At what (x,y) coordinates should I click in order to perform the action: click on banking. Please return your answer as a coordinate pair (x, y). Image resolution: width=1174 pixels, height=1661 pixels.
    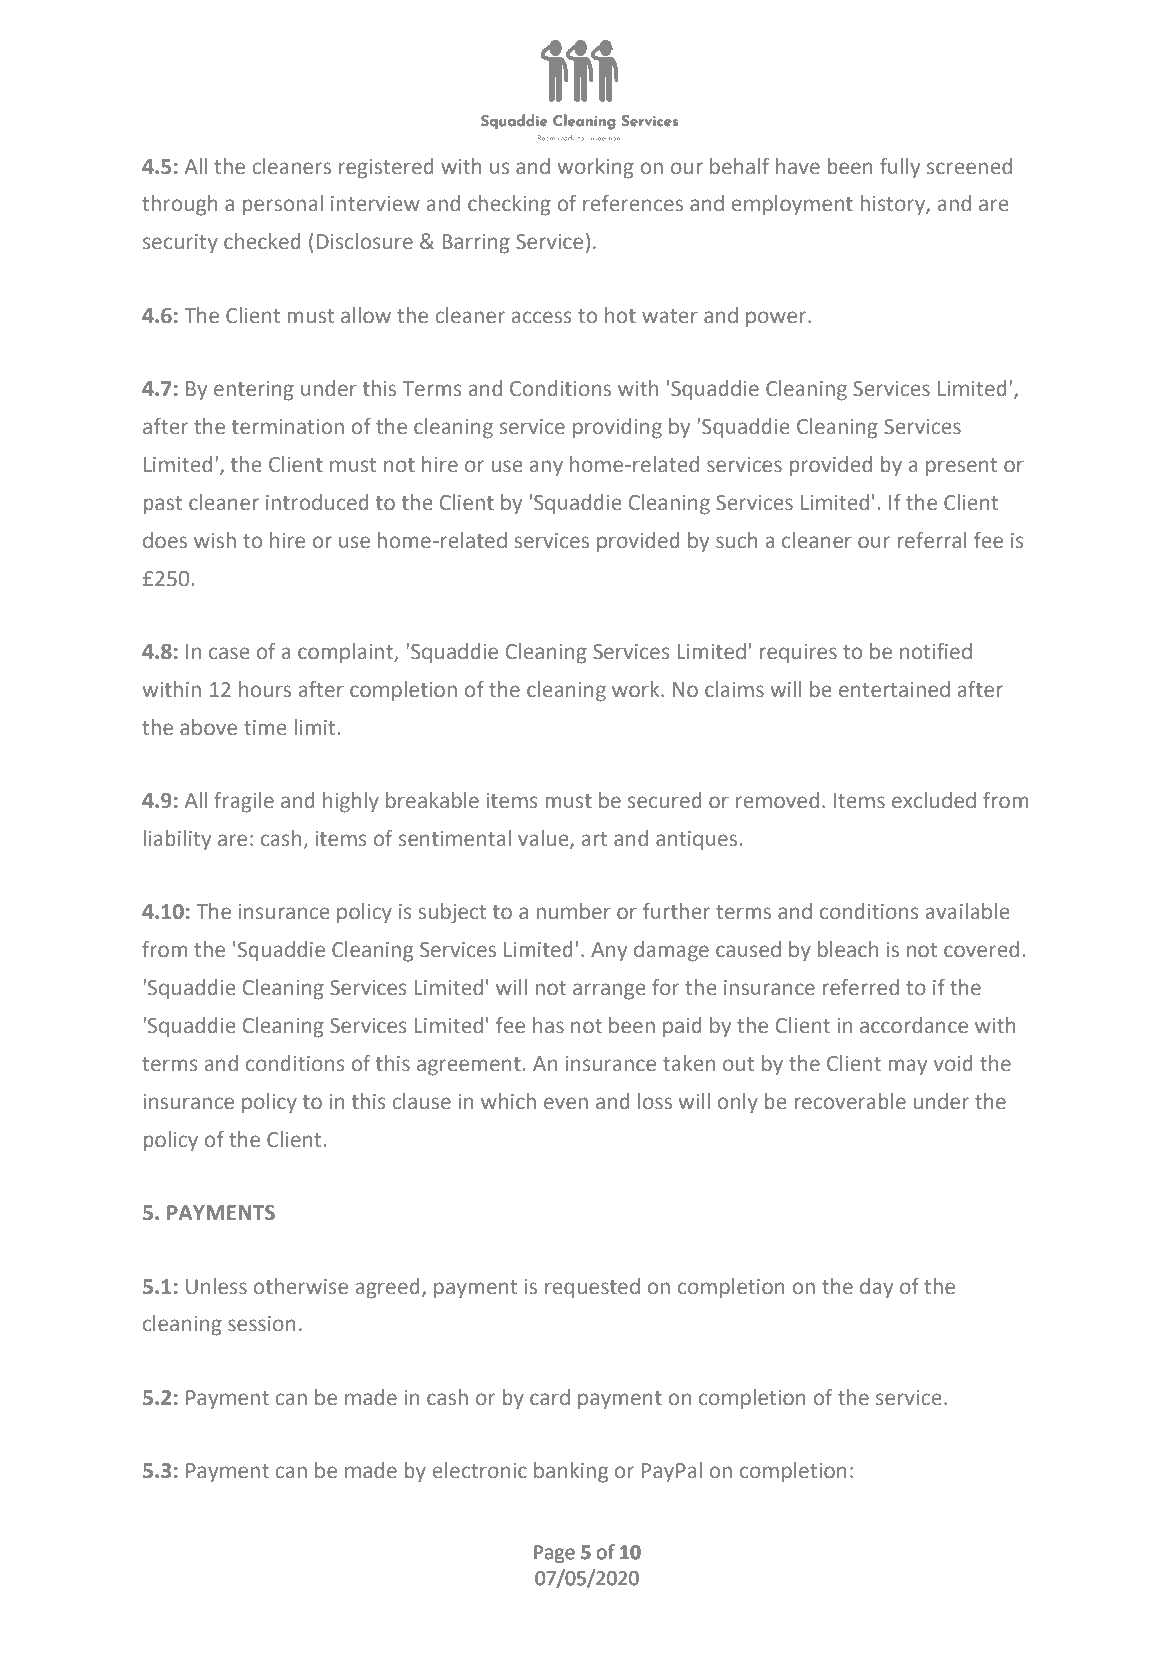
    Looking at the image, I should click on (571, 1472).
